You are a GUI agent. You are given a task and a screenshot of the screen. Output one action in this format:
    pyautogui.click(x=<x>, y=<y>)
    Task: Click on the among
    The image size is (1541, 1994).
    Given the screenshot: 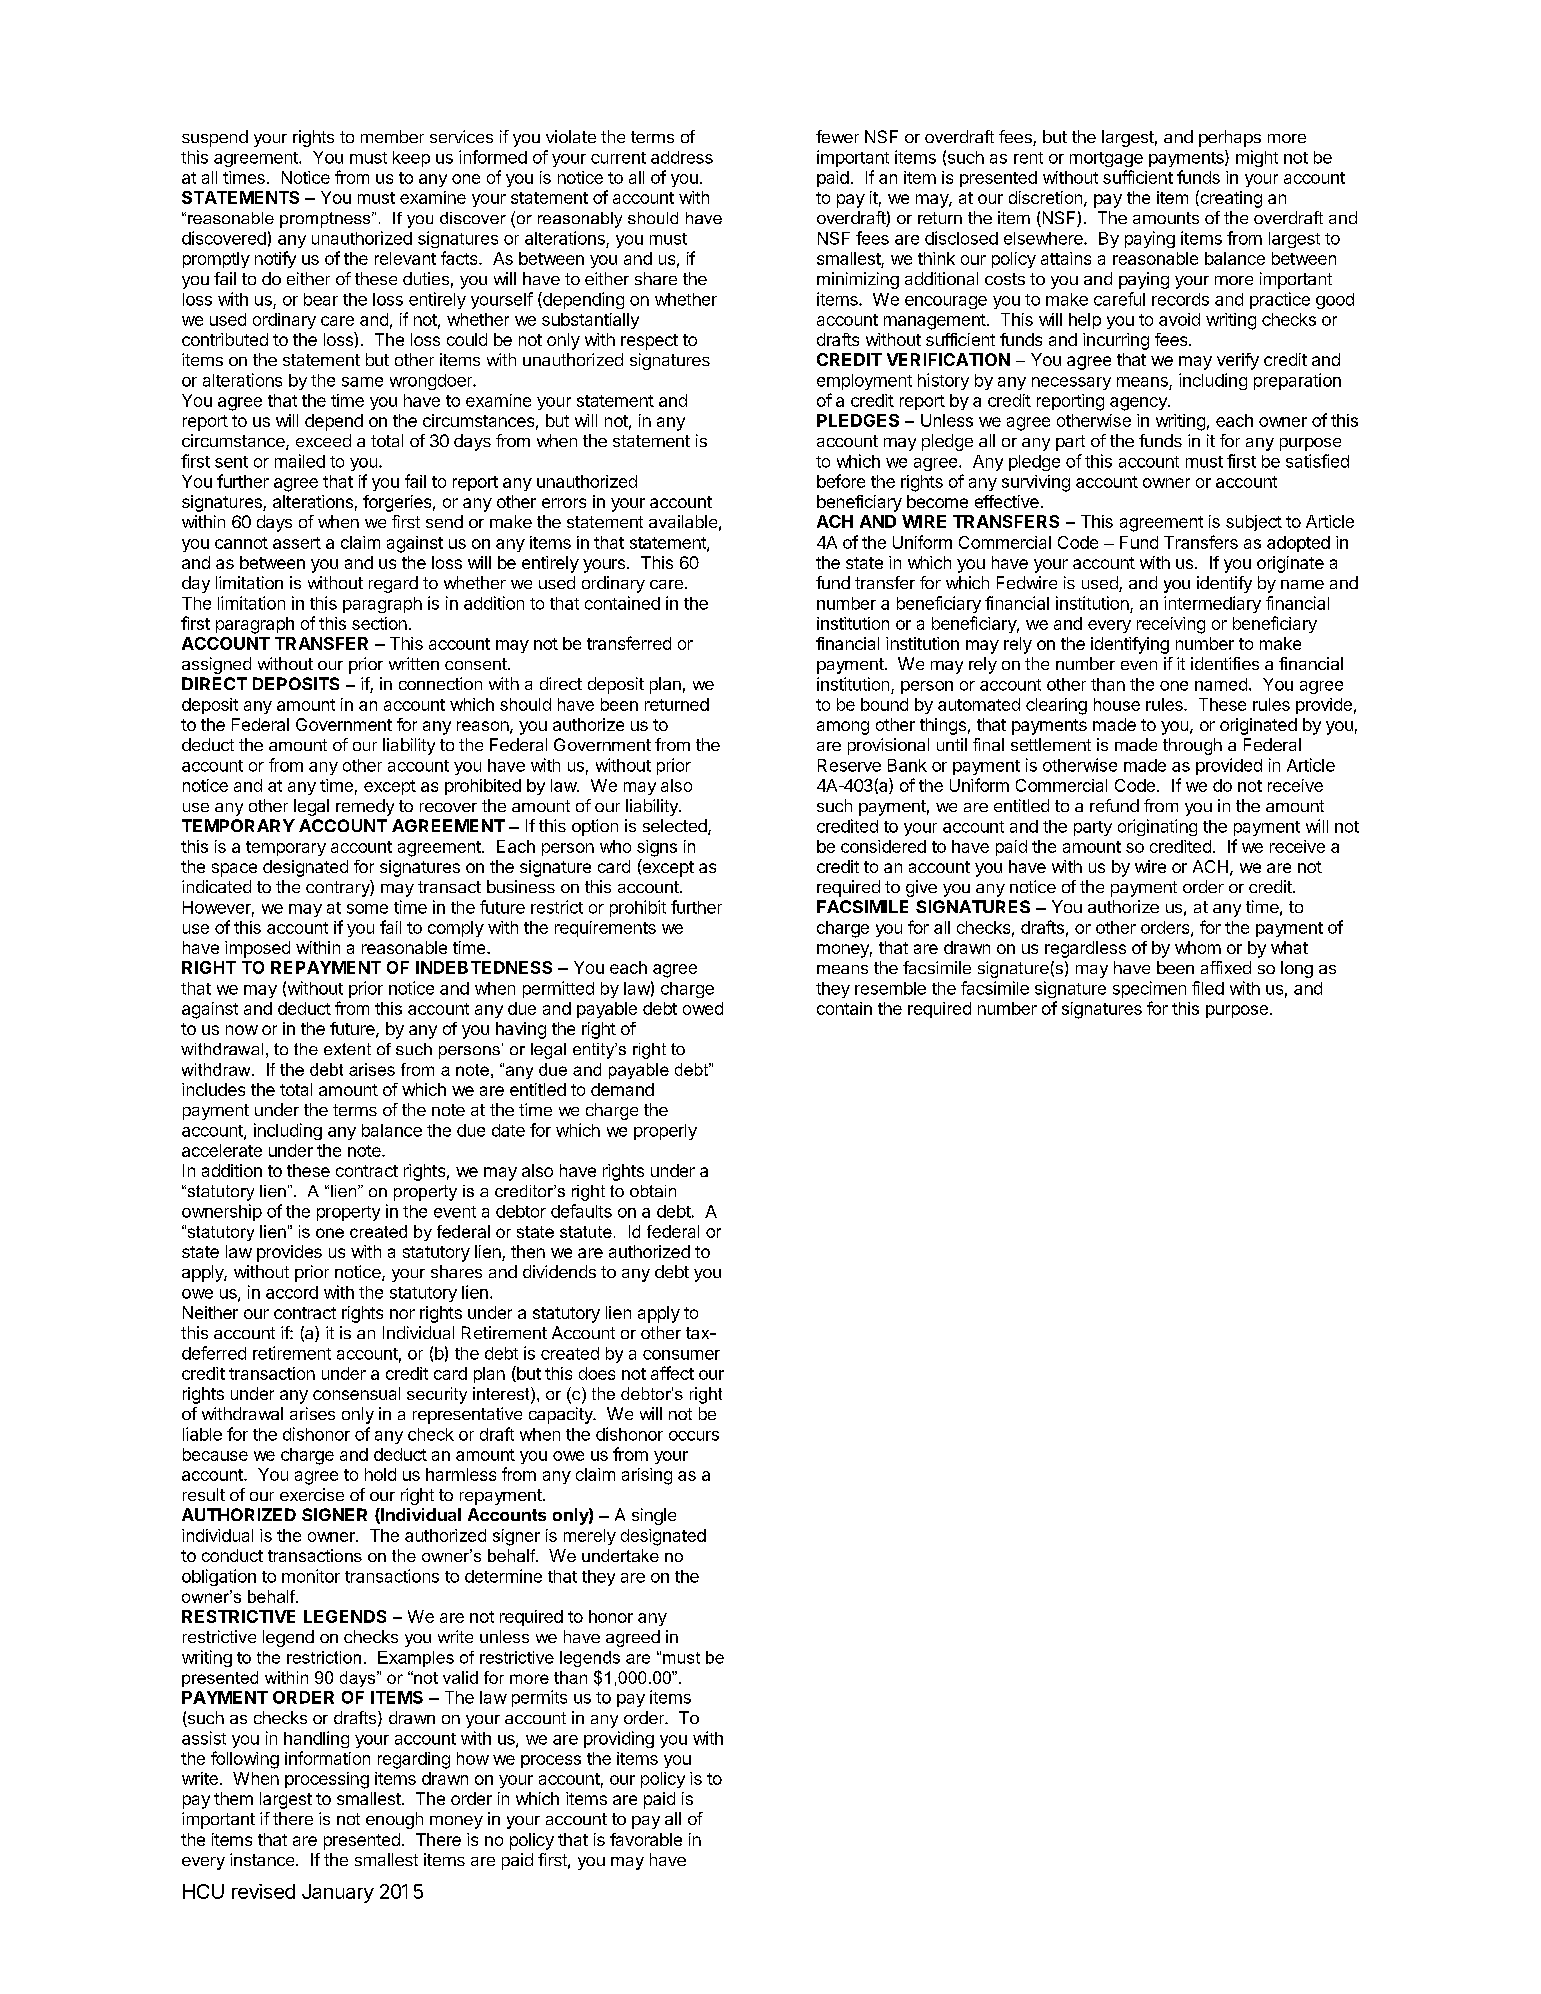 What is the action you would take?
    pyautogui.click(x=843, y=728)
